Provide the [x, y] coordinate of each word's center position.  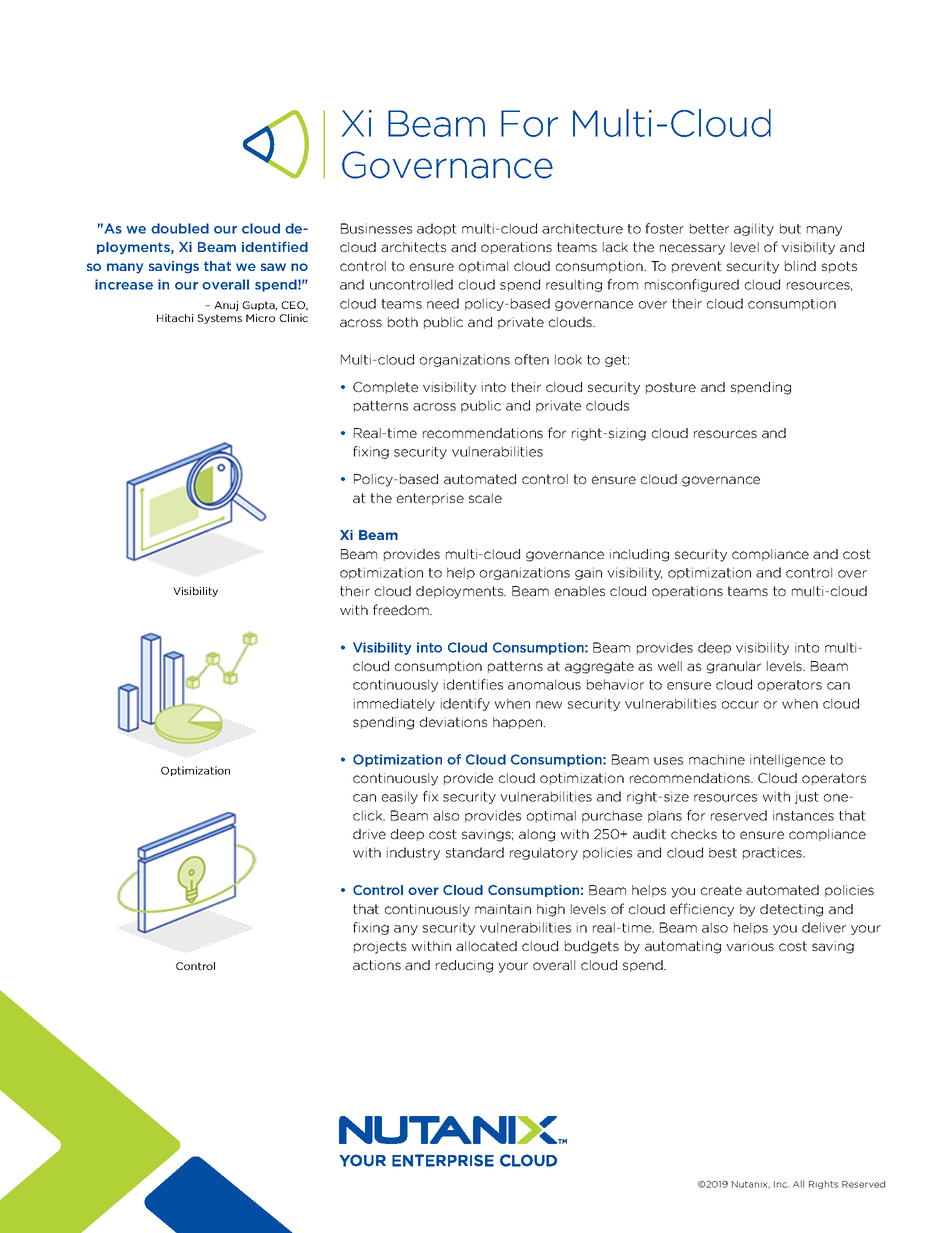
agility [754, 229]
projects [380, 947]
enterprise [430, 499]
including [639, 555]
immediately [394, 704]
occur [740, 705]
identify [465, 704]
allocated [486, 946]
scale [485, 498]
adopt [437, 229]
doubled [180, 228]
